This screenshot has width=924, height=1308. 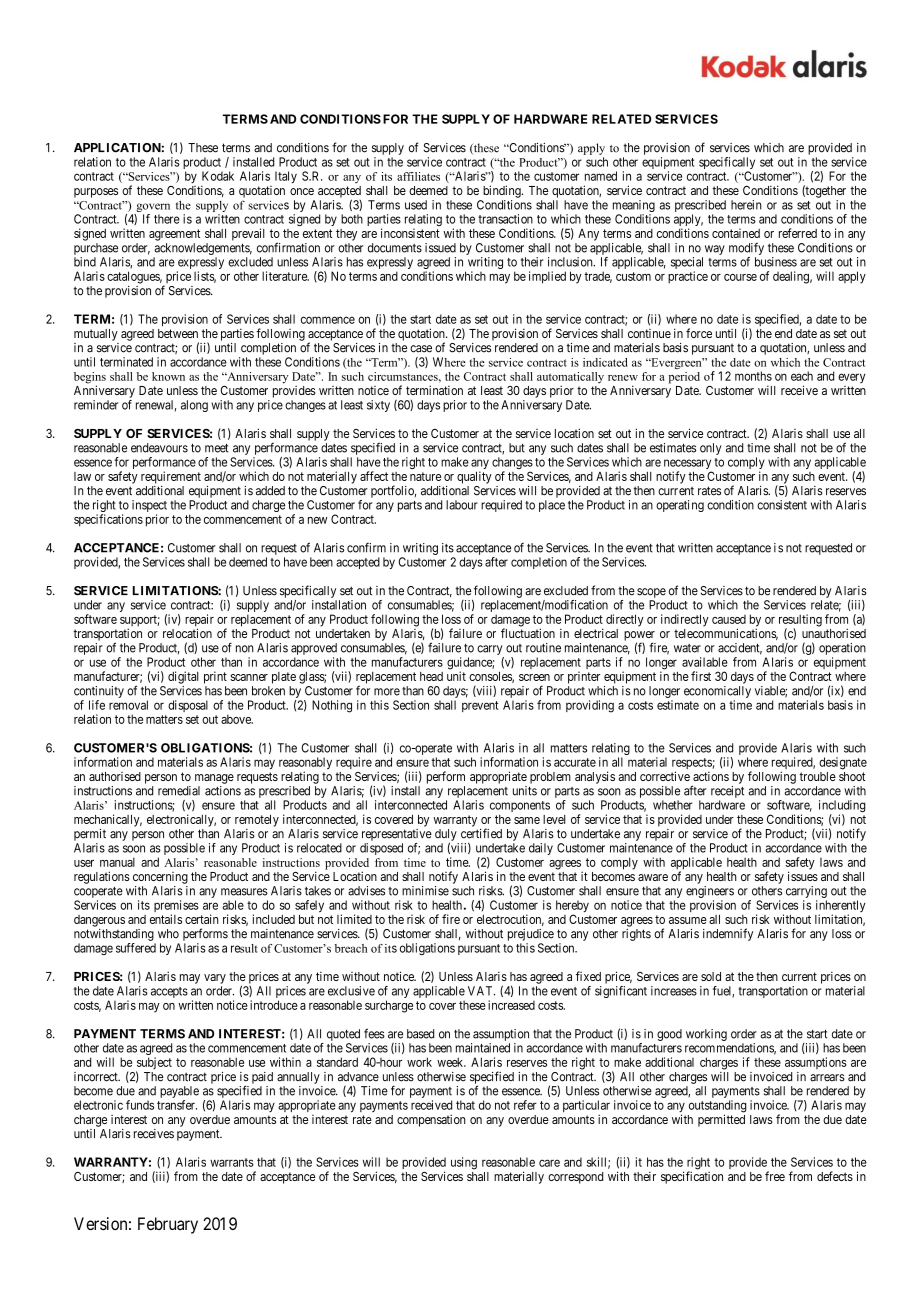 I want to click on using, so click(x=464, y=1163).
